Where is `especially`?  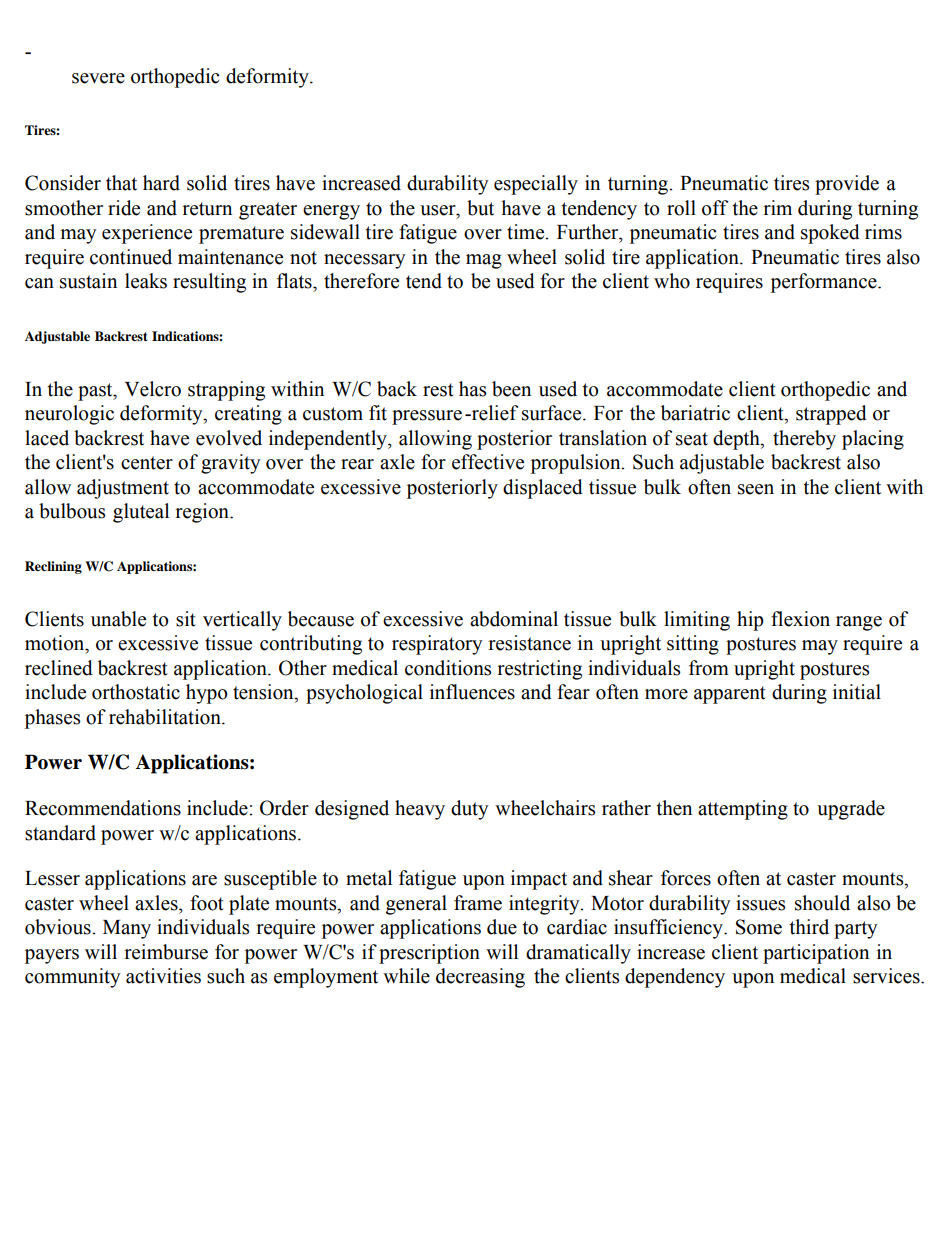
especially is located at coordinates (536, 185).
